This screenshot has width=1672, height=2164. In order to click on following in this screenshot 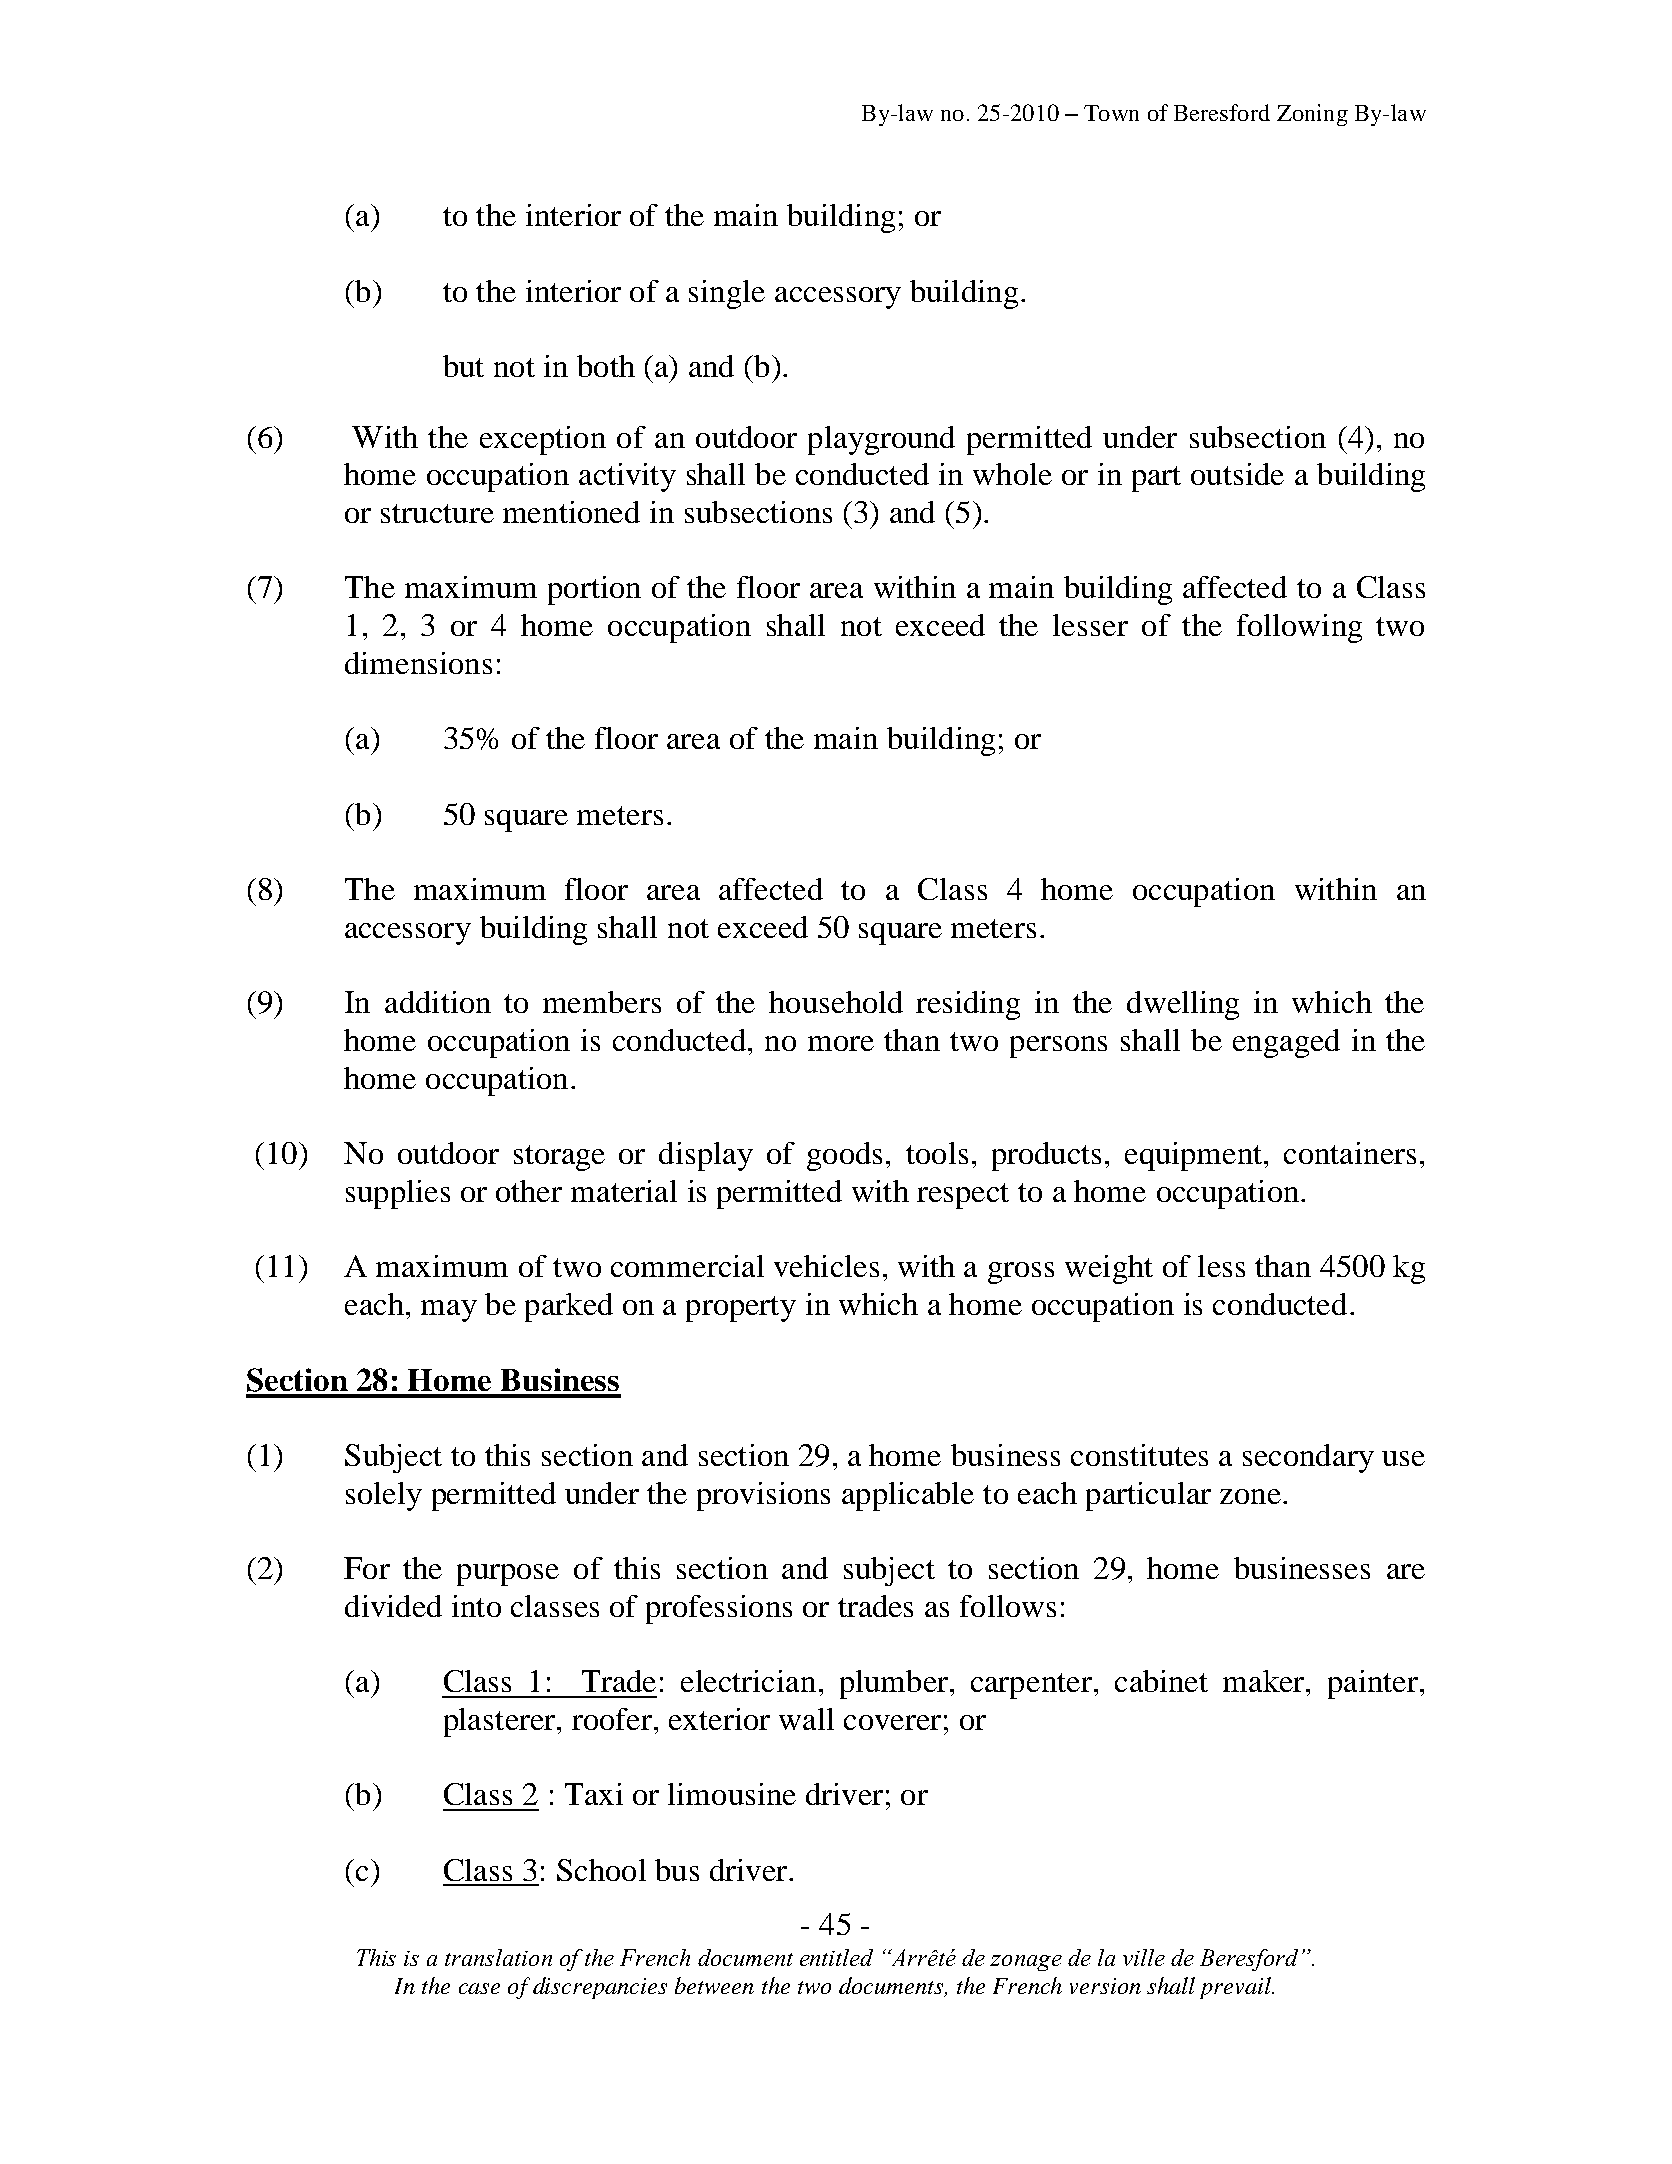, I will do `click(1299, 628)`.
